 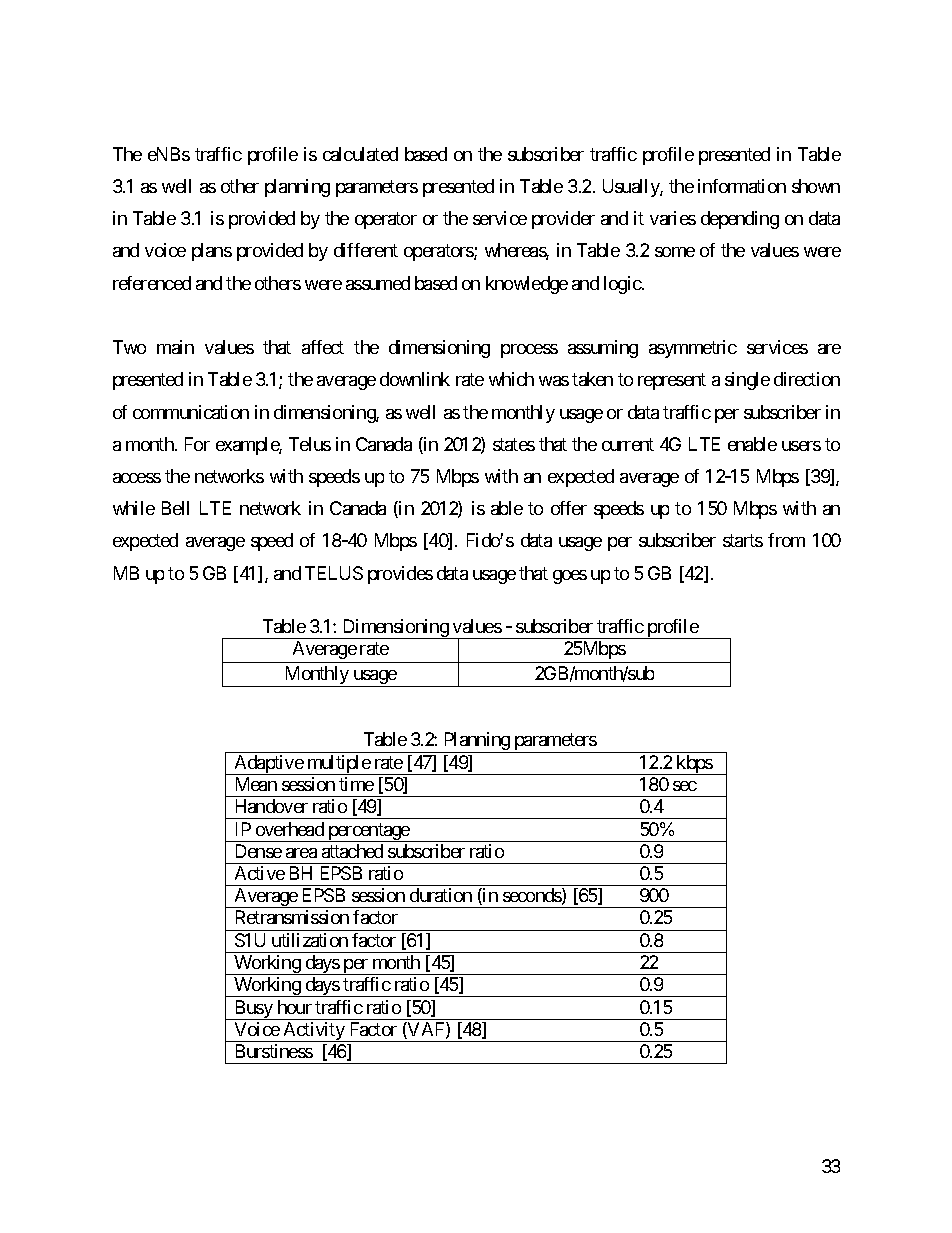 What do you see at coordinates (742, 186) in the image?
I see `information` at bounding box center [742, 186].
